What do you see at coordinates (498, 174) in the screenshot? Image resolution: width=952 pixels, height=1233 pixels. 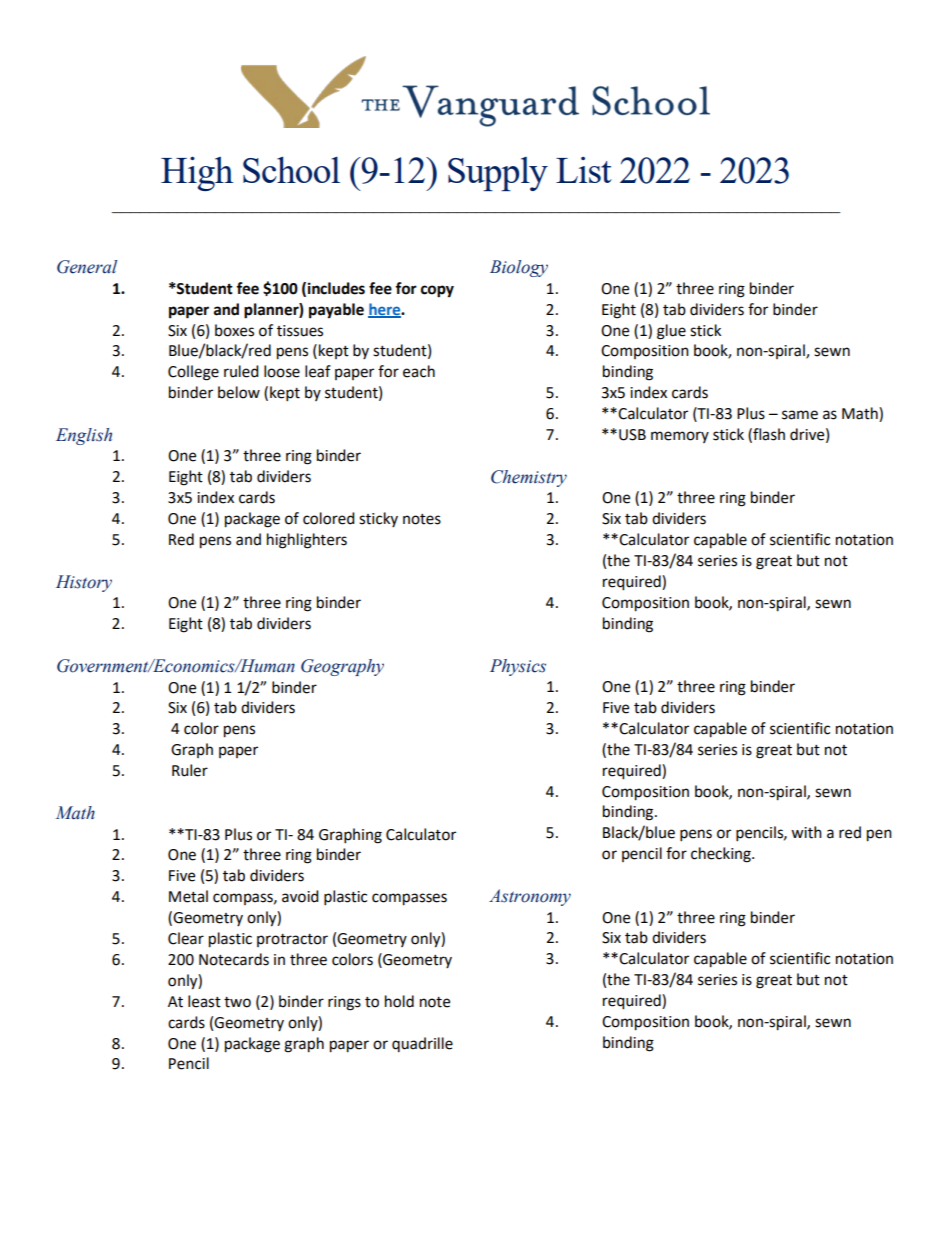 I see `Supply` at bounding box center [498, 174].
